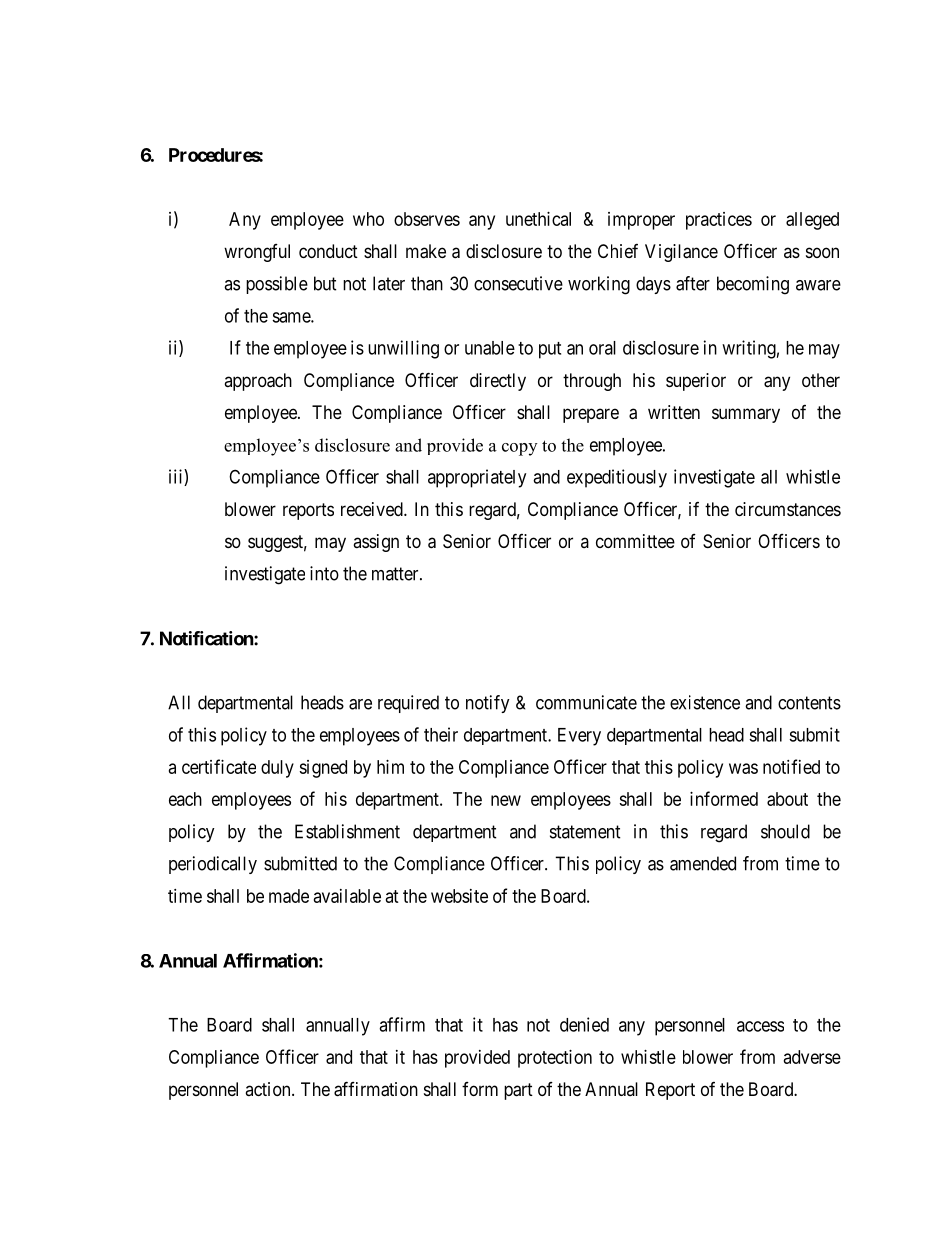  I want to click on periodically, so click(213, 865).
